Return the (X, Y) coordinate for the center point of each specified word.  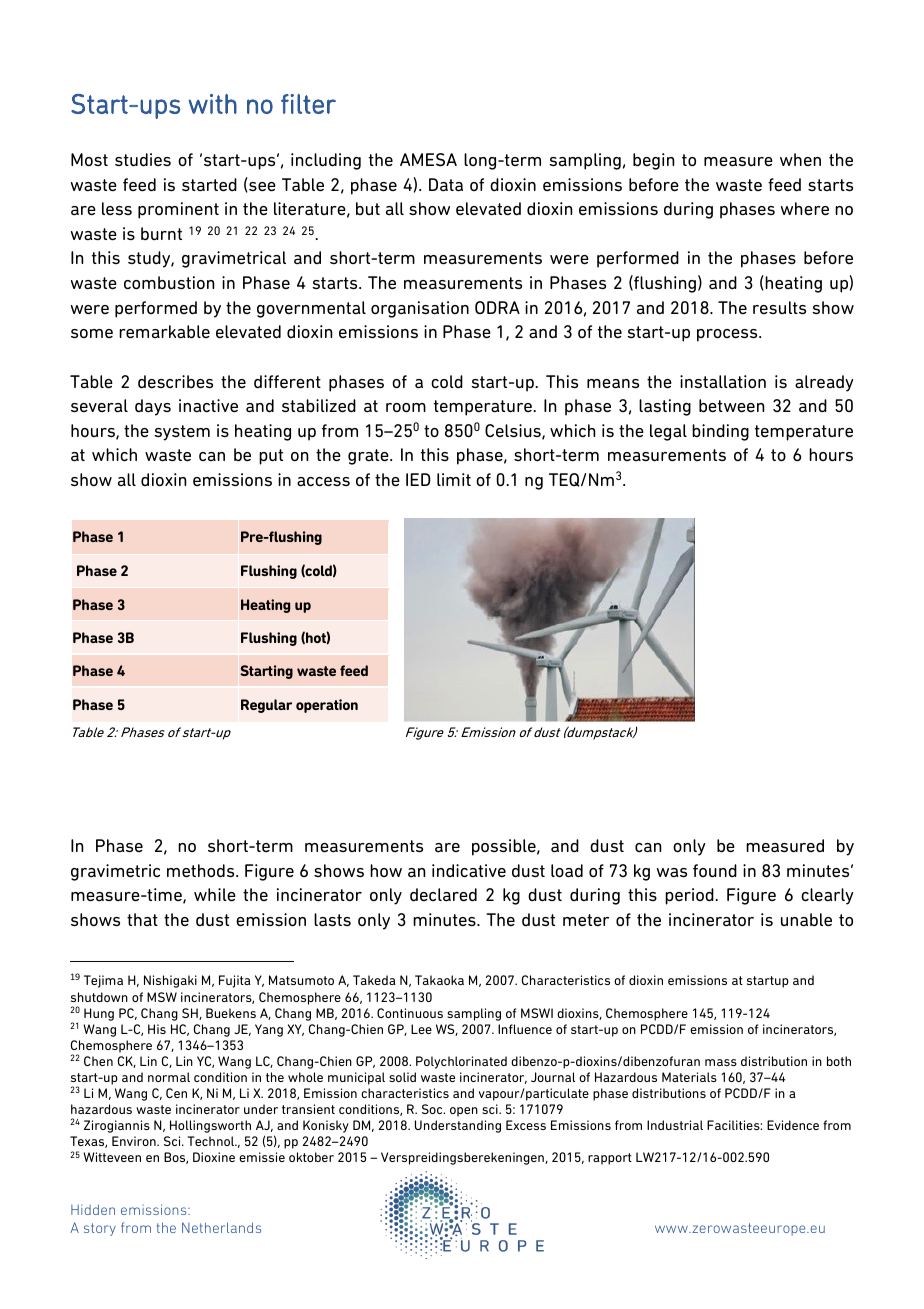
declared (443, 895)
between (732, 406)
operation (327, 706)
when (800, 159)
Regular (266, 706)
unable (806, 920)
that (142, 919)
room (406, 407)
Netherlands (221, 1227)
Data (446, 185)
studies (143, 159)
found (715, 870)
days (153, 407)
